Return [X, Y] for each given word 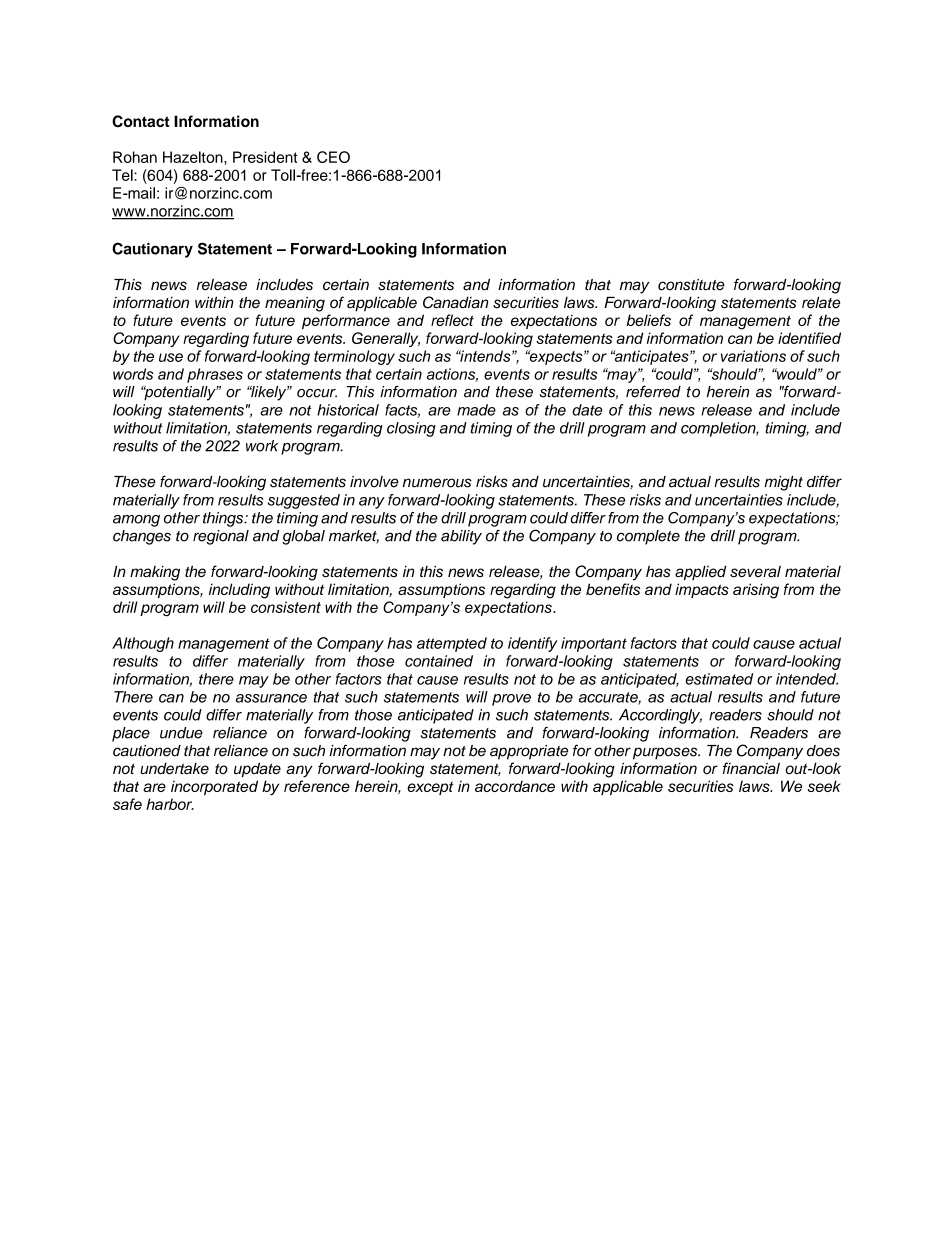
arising [756, 591]
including [239, 591]
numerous [437, 483]
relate [821, 302]
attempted [452, 644]
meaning [295, 304]
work [262, 446]
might [783, 483]
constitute [691, 285]
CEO [333, 157]
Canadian [455, 302]
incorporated [214, 787]
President [265, 157]
